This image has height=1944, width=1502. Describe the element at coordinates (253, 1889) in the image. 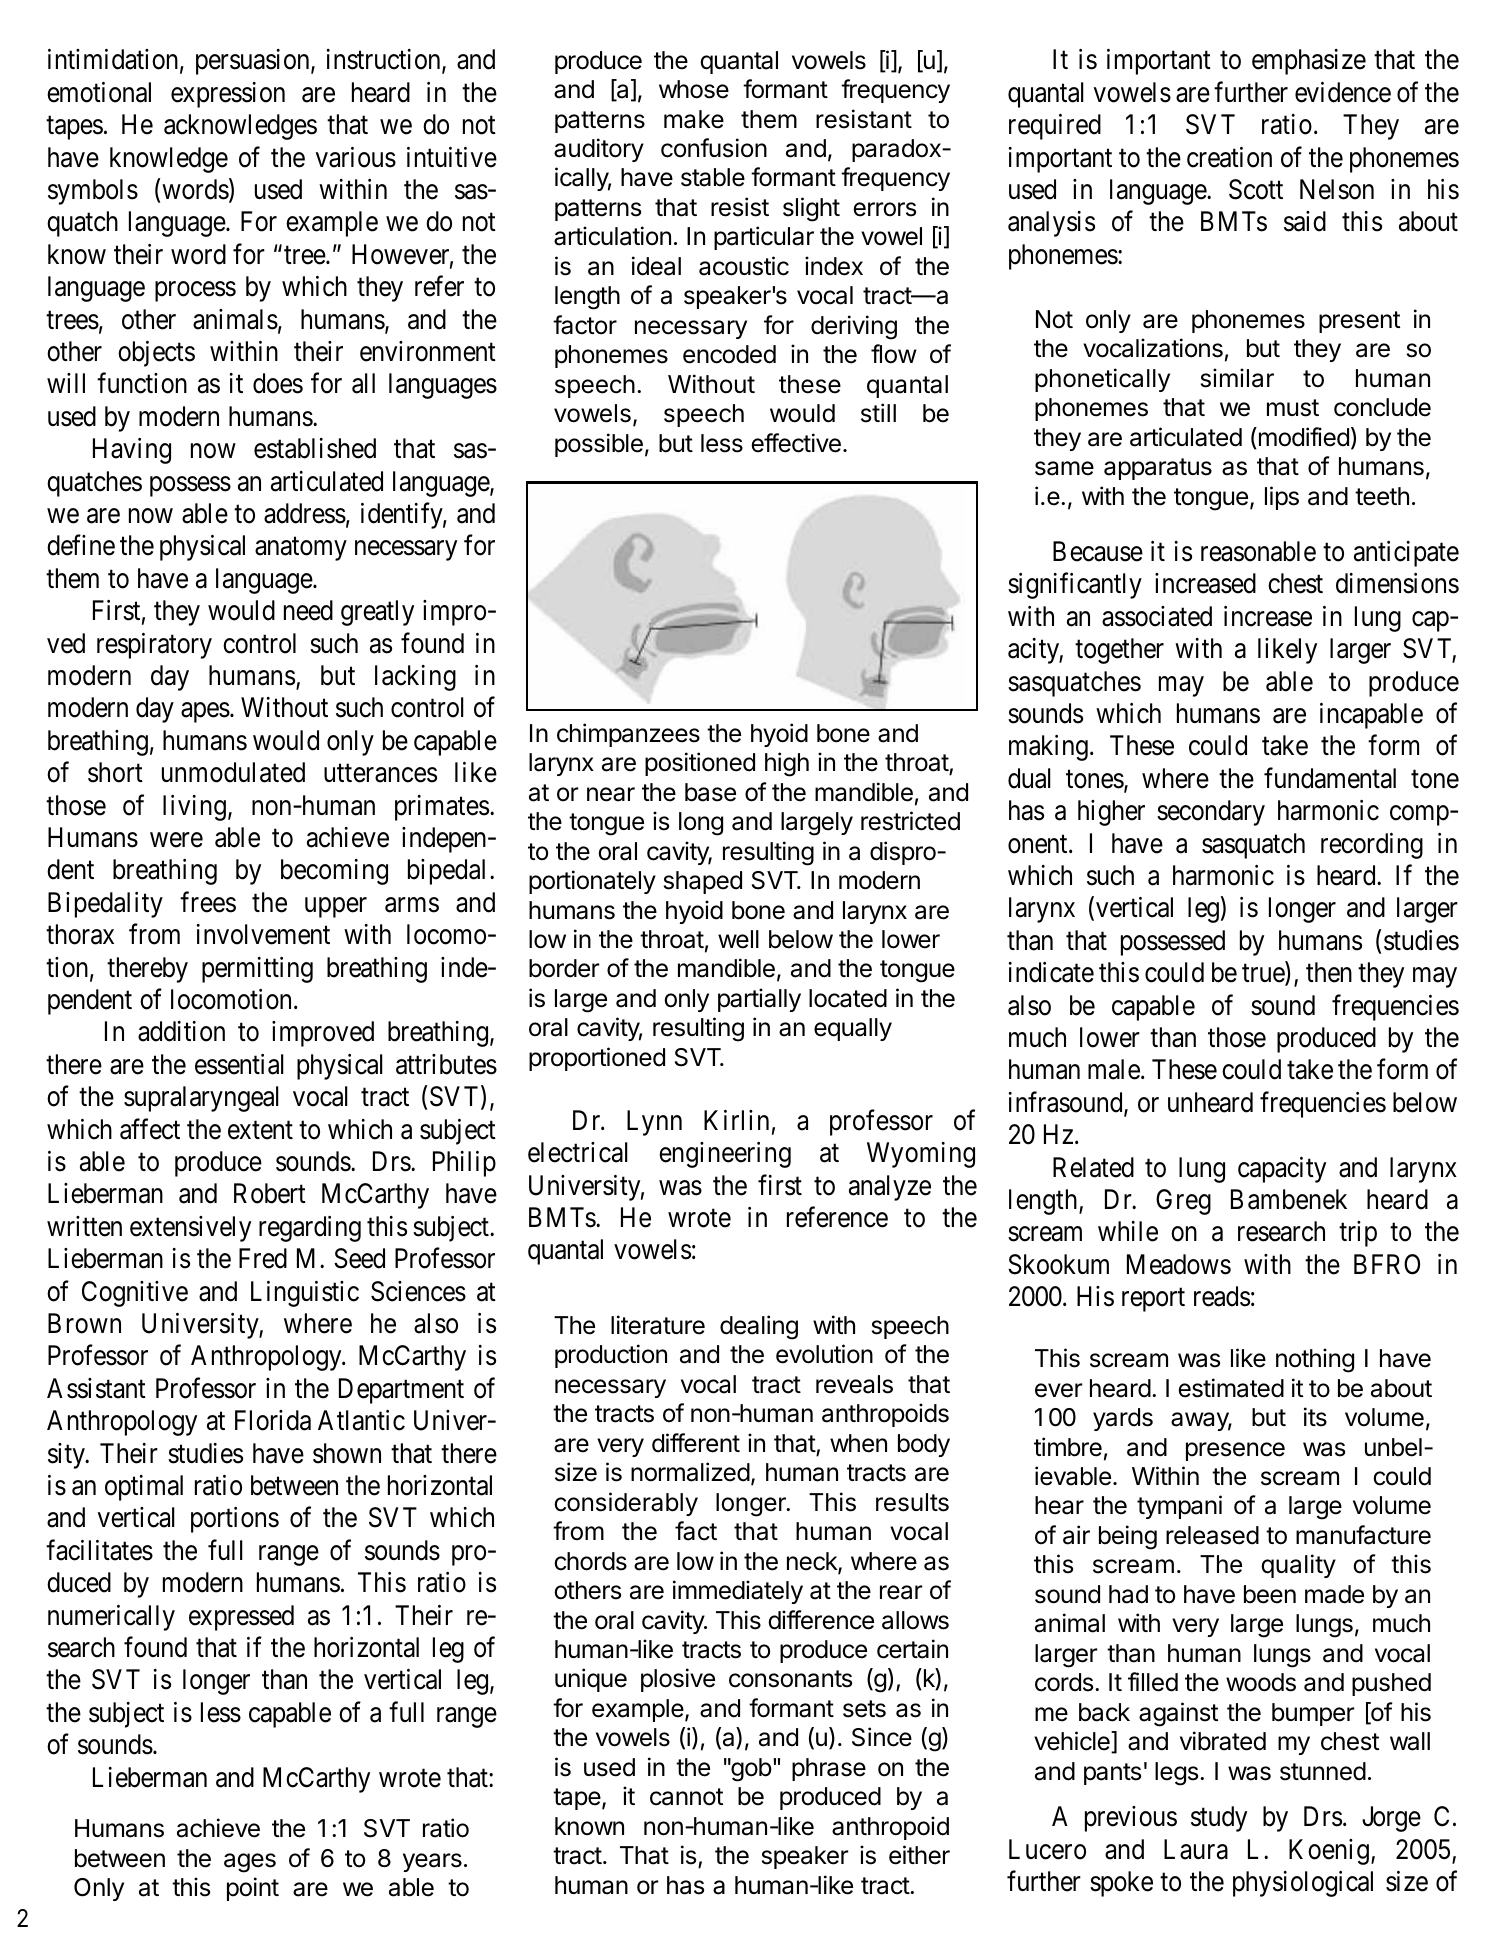

I see `point` at that location.
